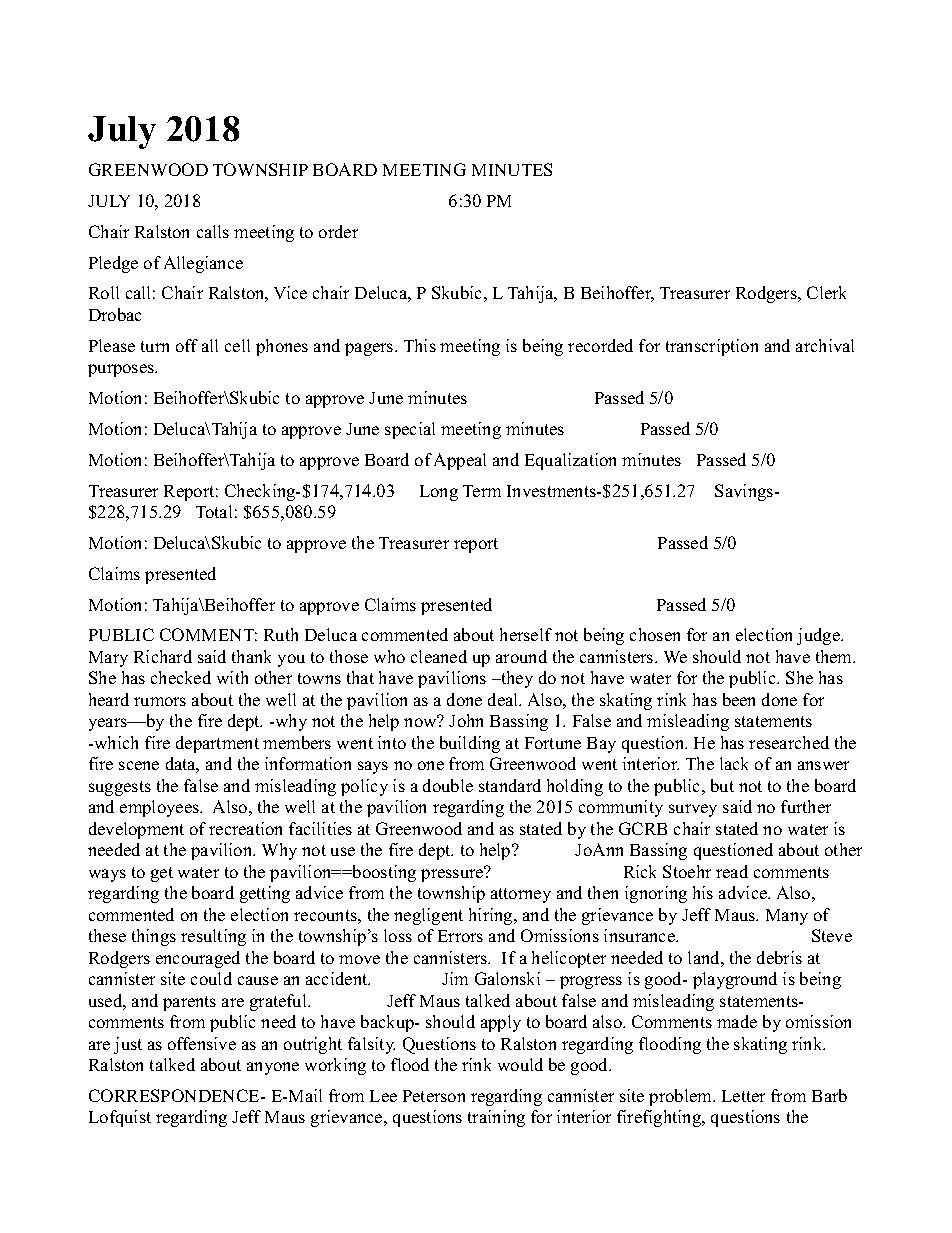 Image resolution: width=952 pixels, height=1233 pixels. Describe the element at coordinates (826, 292) in the image. I see `Clerk` at that location.
